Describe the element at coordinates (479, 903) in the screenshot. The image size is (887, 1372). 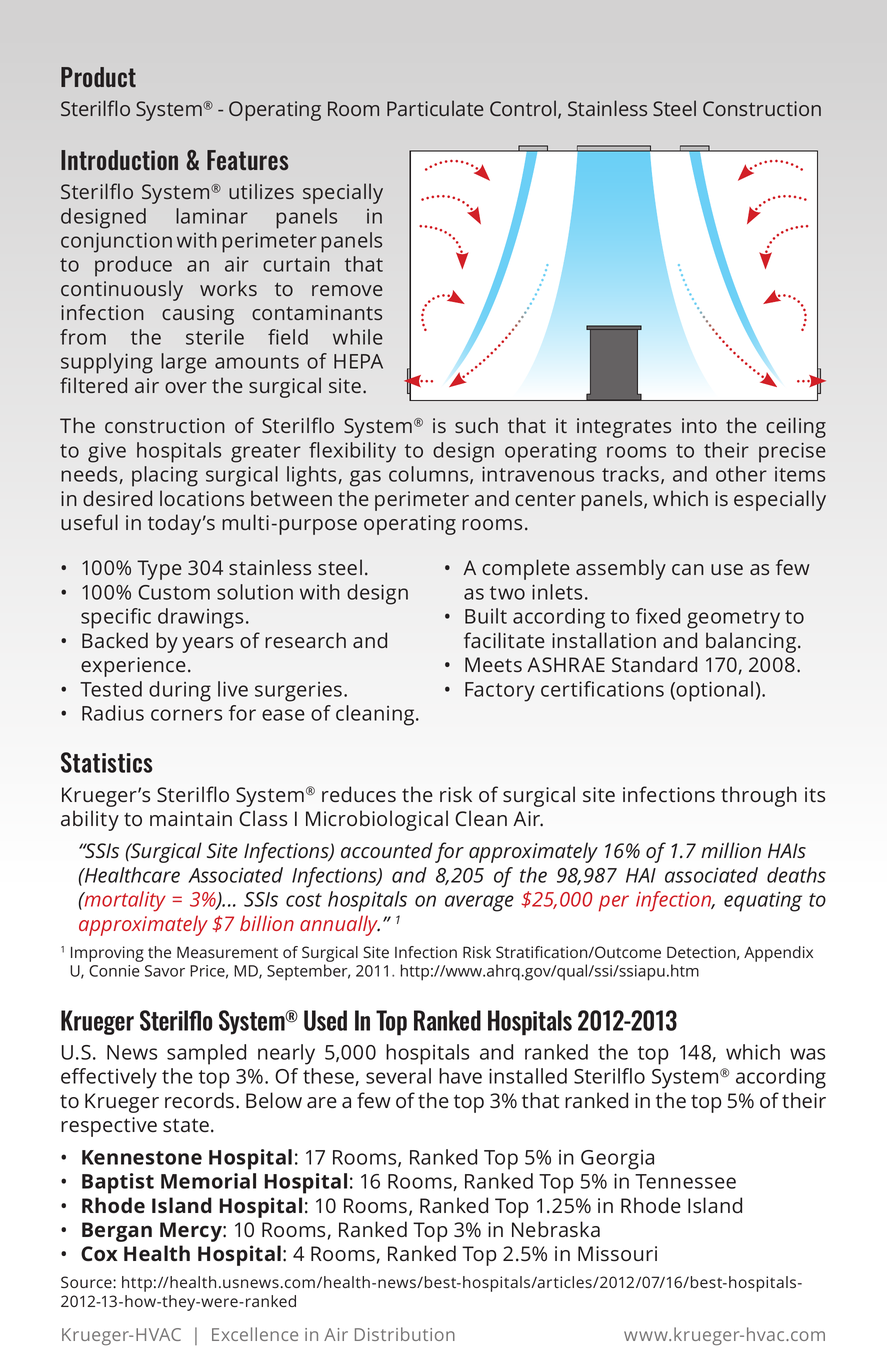
I see `average` at that location.
